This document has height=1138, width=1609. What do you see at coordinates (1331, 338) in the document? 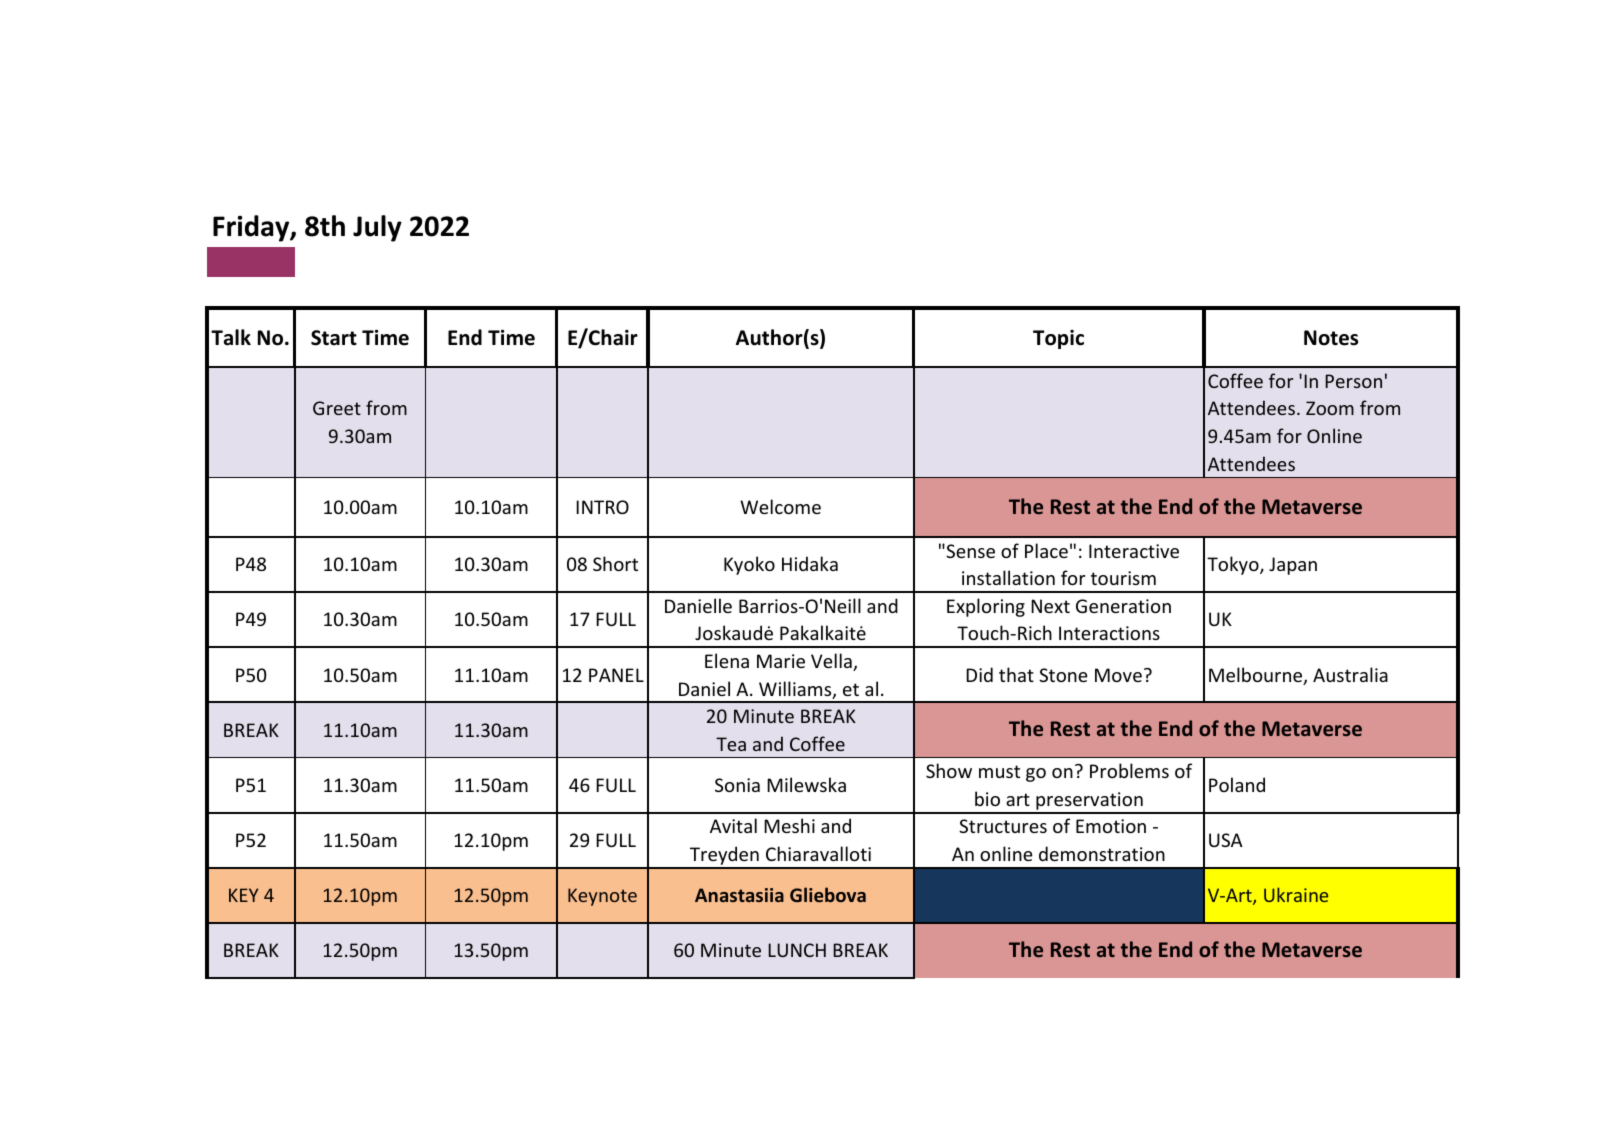
I see `Notes` at bounding box center [1331, 338].
